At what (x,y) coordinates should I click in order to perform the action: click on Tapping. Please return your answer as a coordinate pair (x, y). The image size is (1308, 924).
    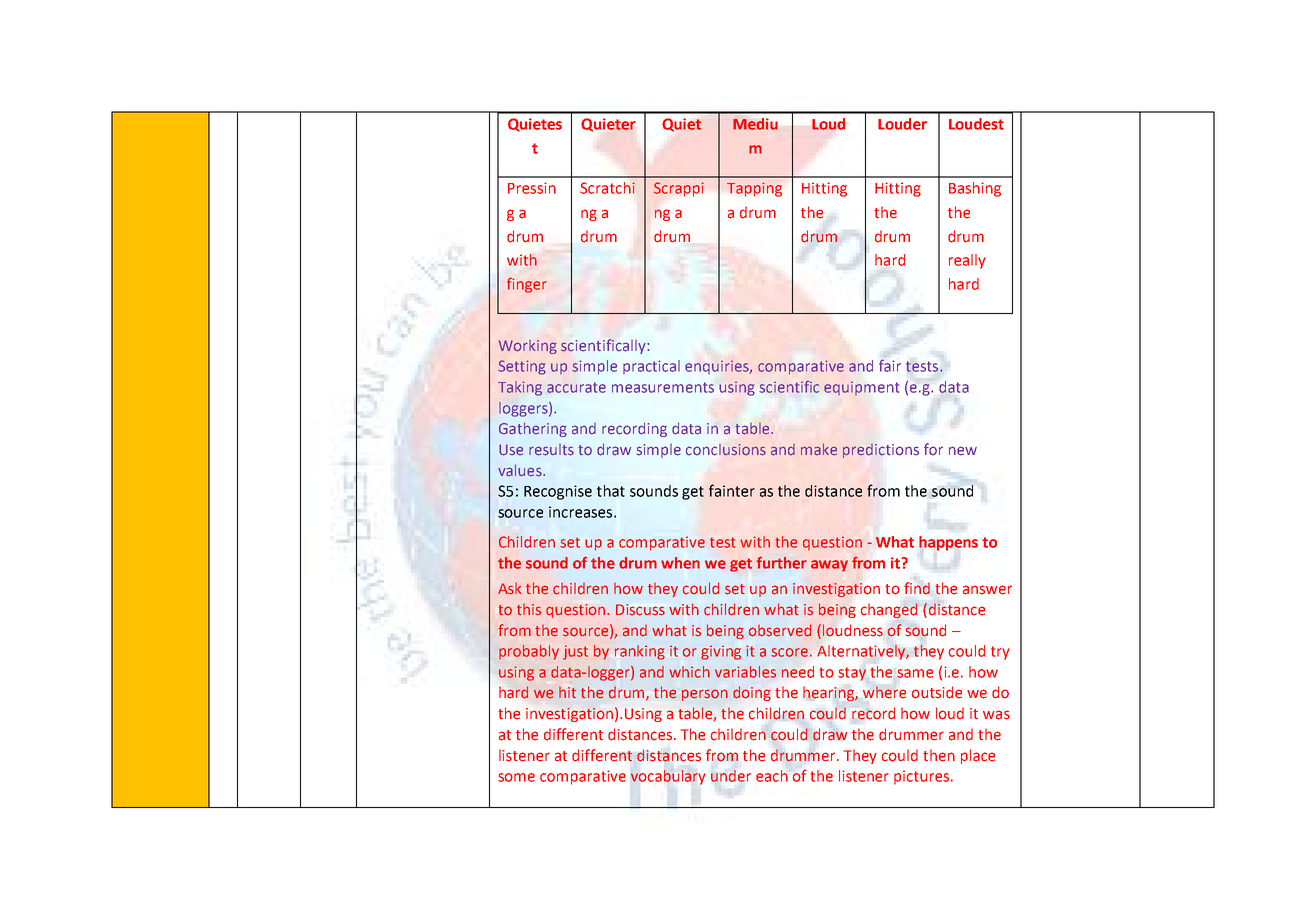
    Looking at the image, I should click on (754, 189).
